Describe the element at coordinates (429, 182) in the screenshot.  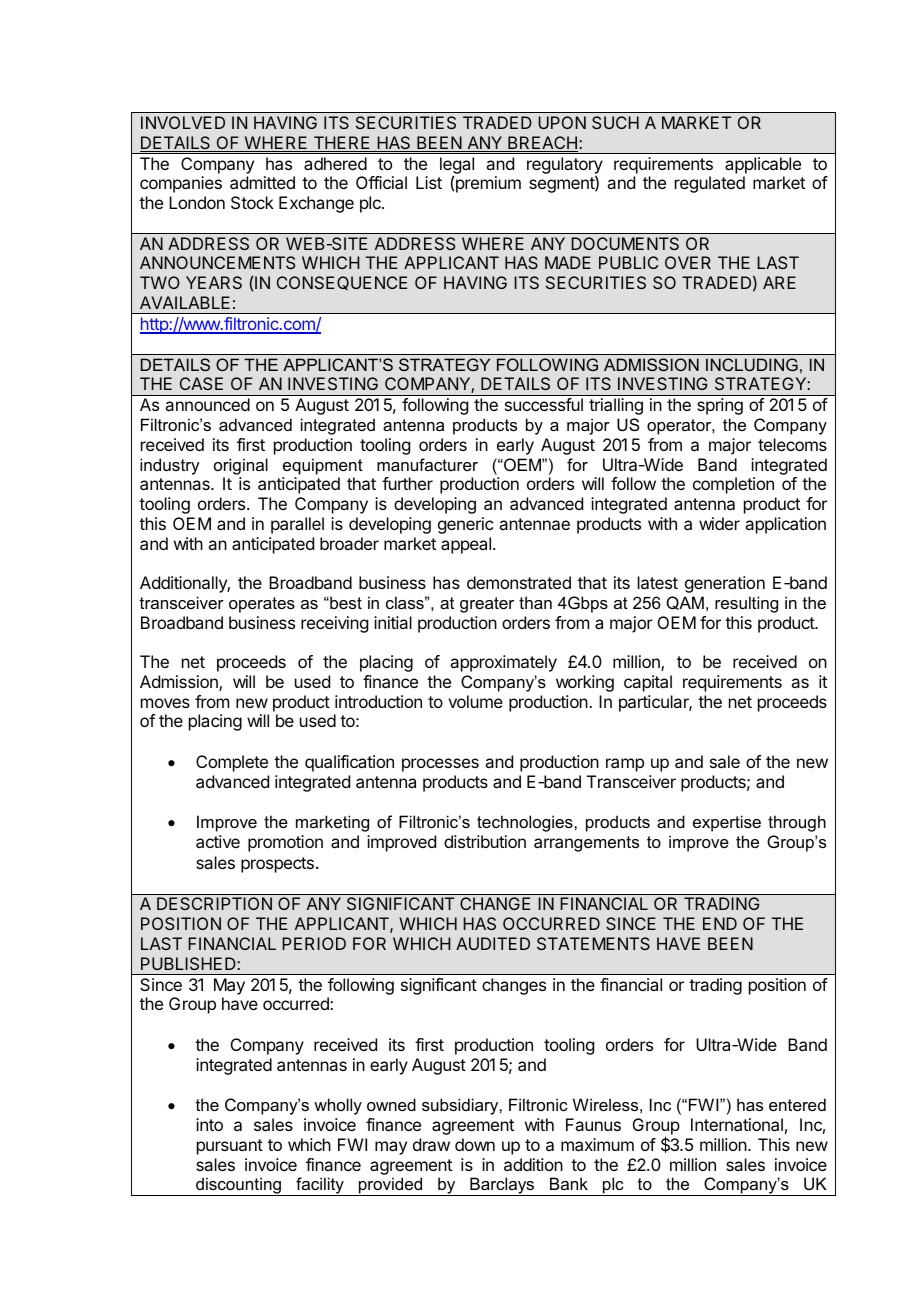
I see `List` at that location.
